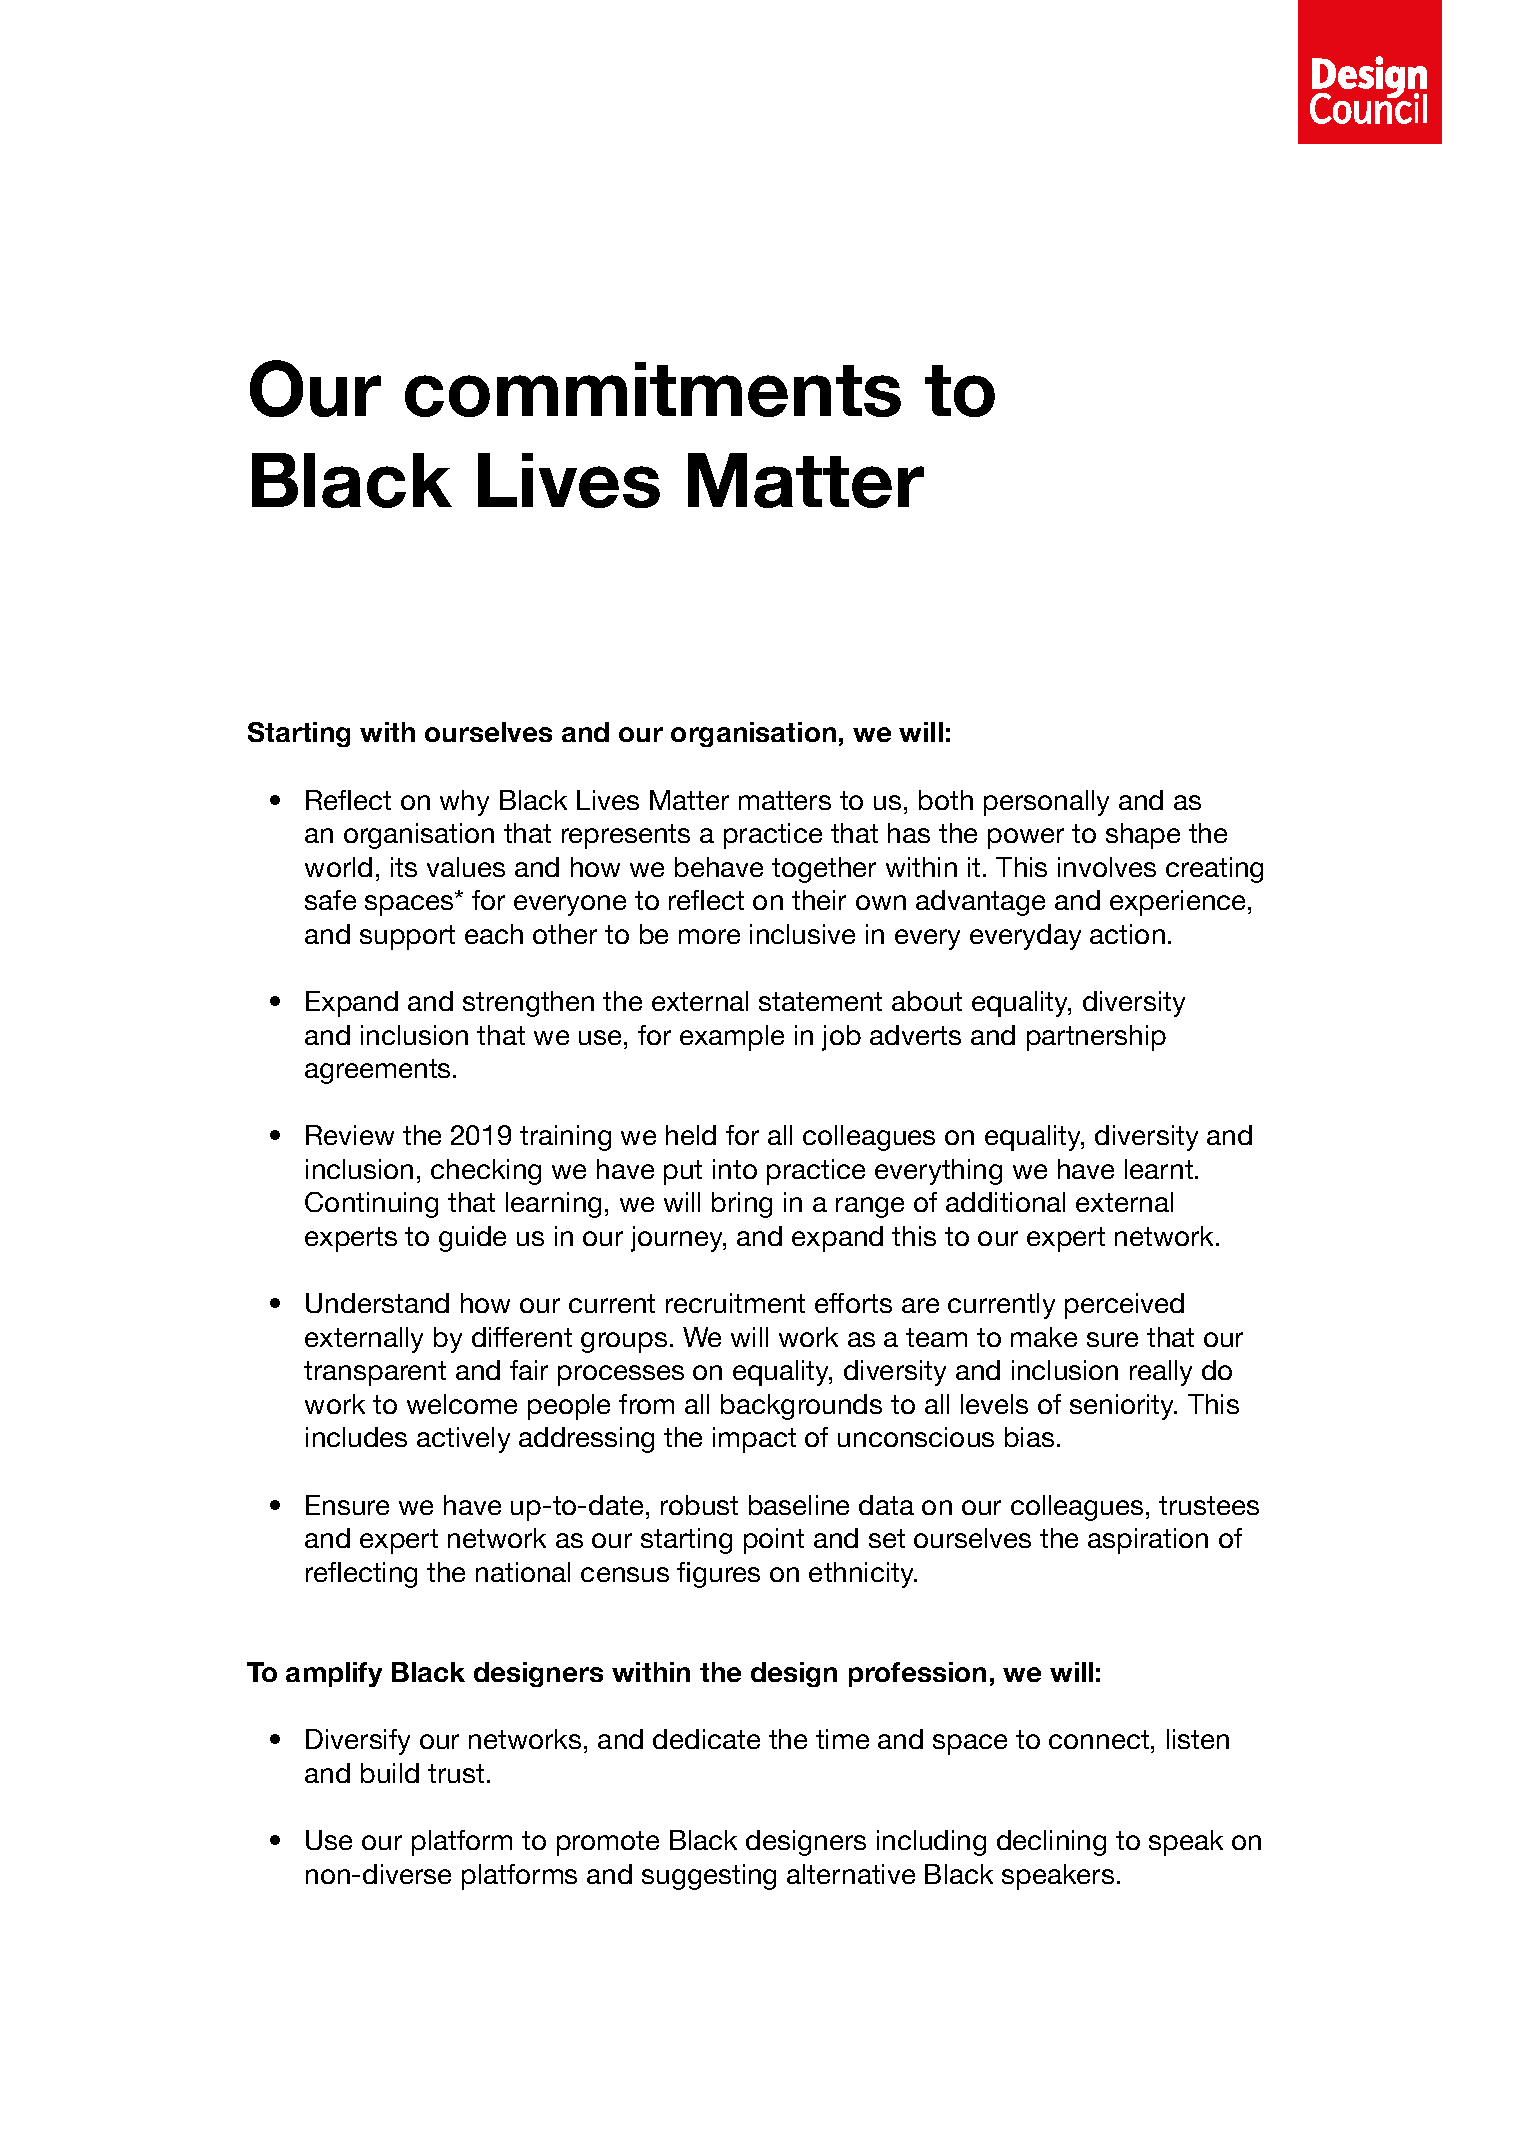 Image resolution: width=1514 pixels, height=2141 pixels. What do you see at coordinates (486, 1172) in the screenshot?
I see `checking` at bounding box center [486, 1172].
